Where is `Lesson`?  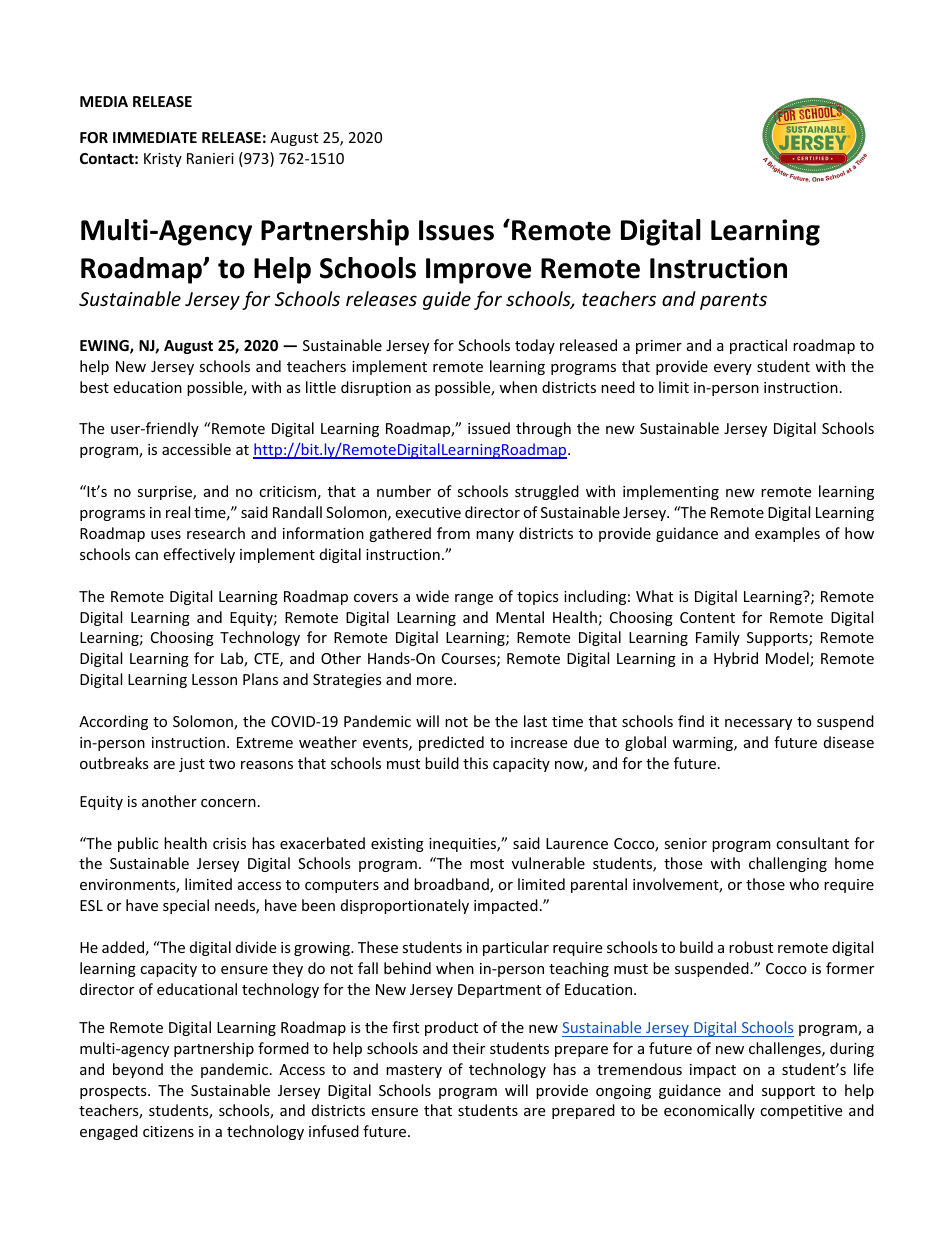
Lesson is located at coordinates (214, 679).
